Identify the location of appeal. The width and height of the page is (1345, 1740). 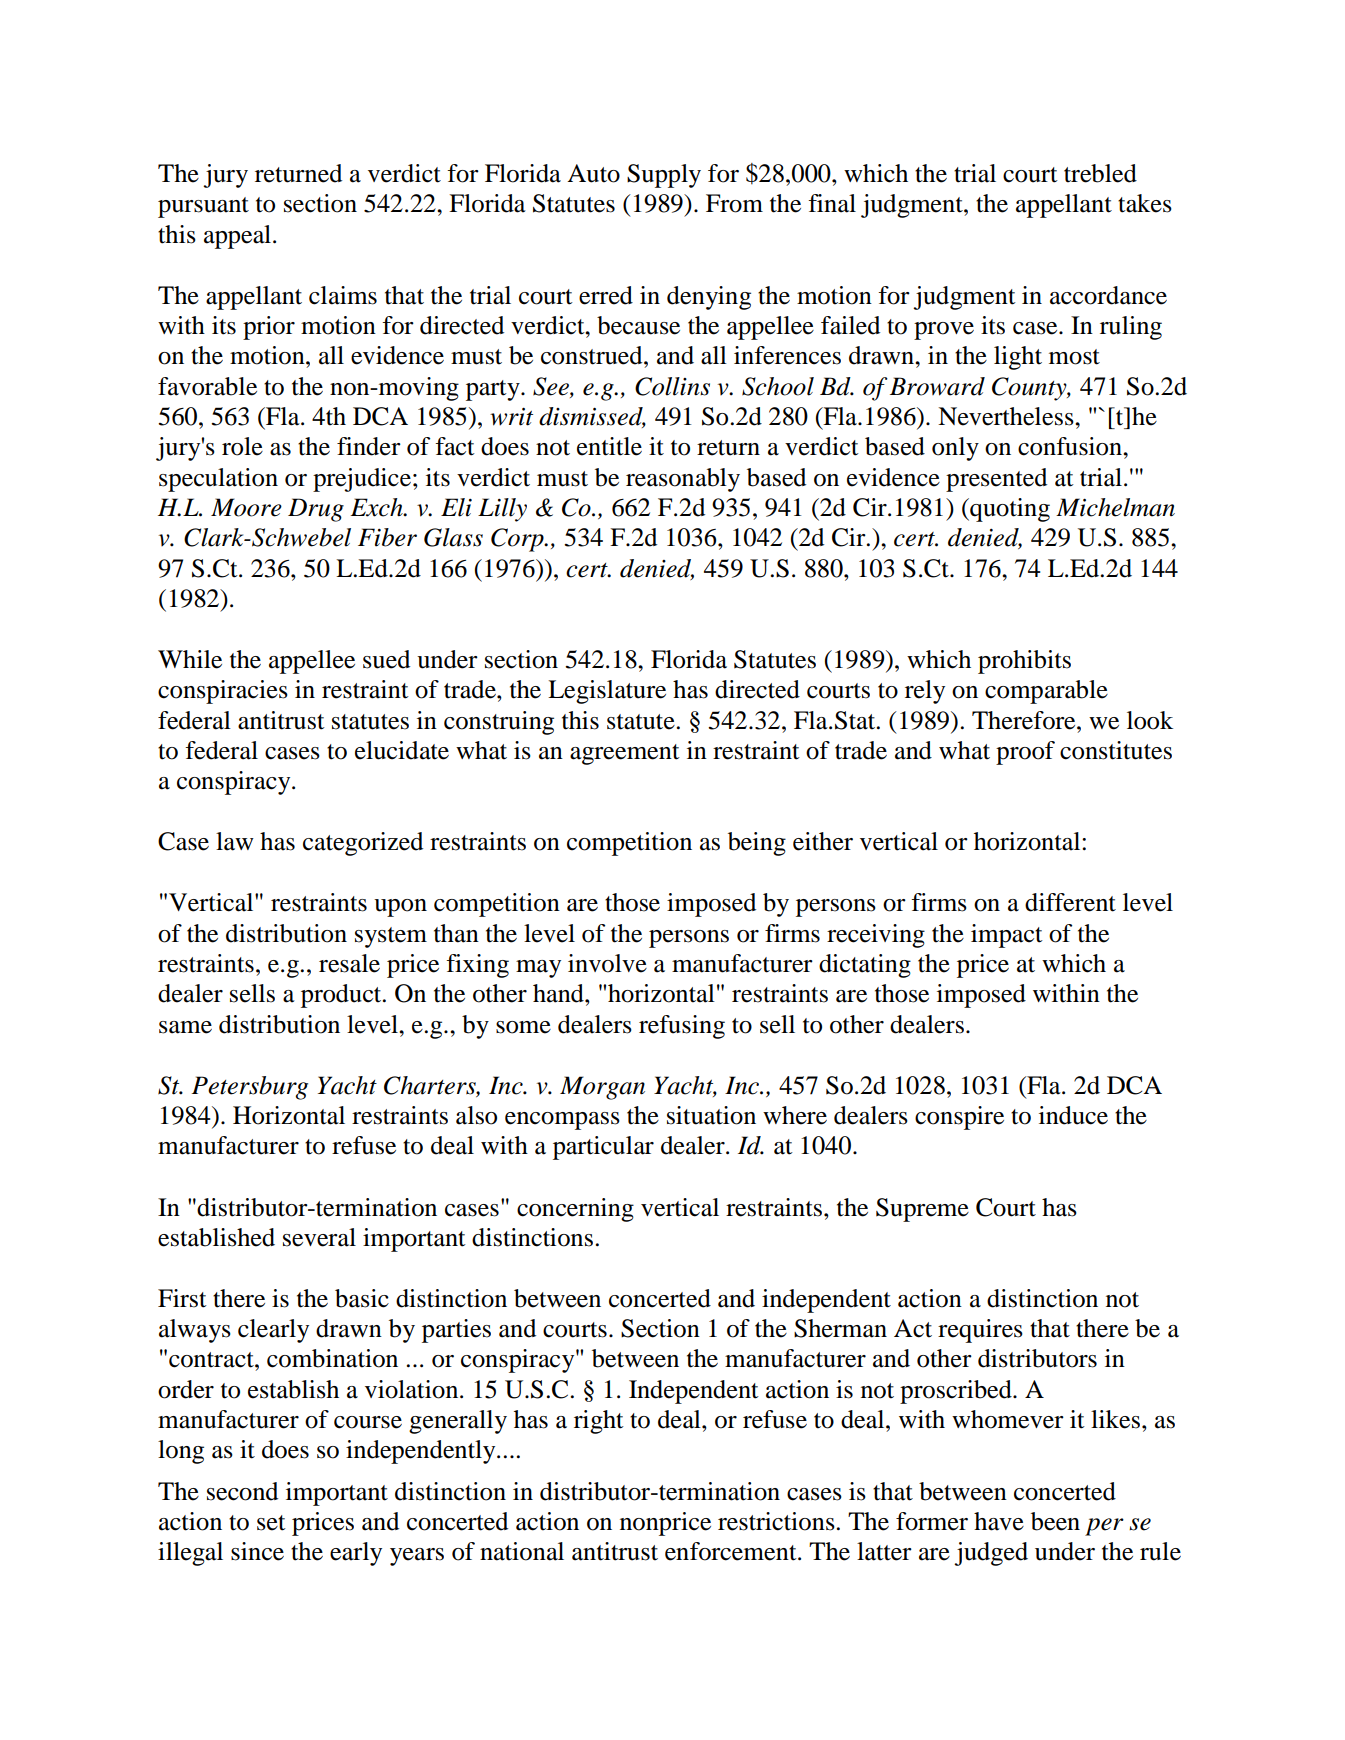
(239, 237).
